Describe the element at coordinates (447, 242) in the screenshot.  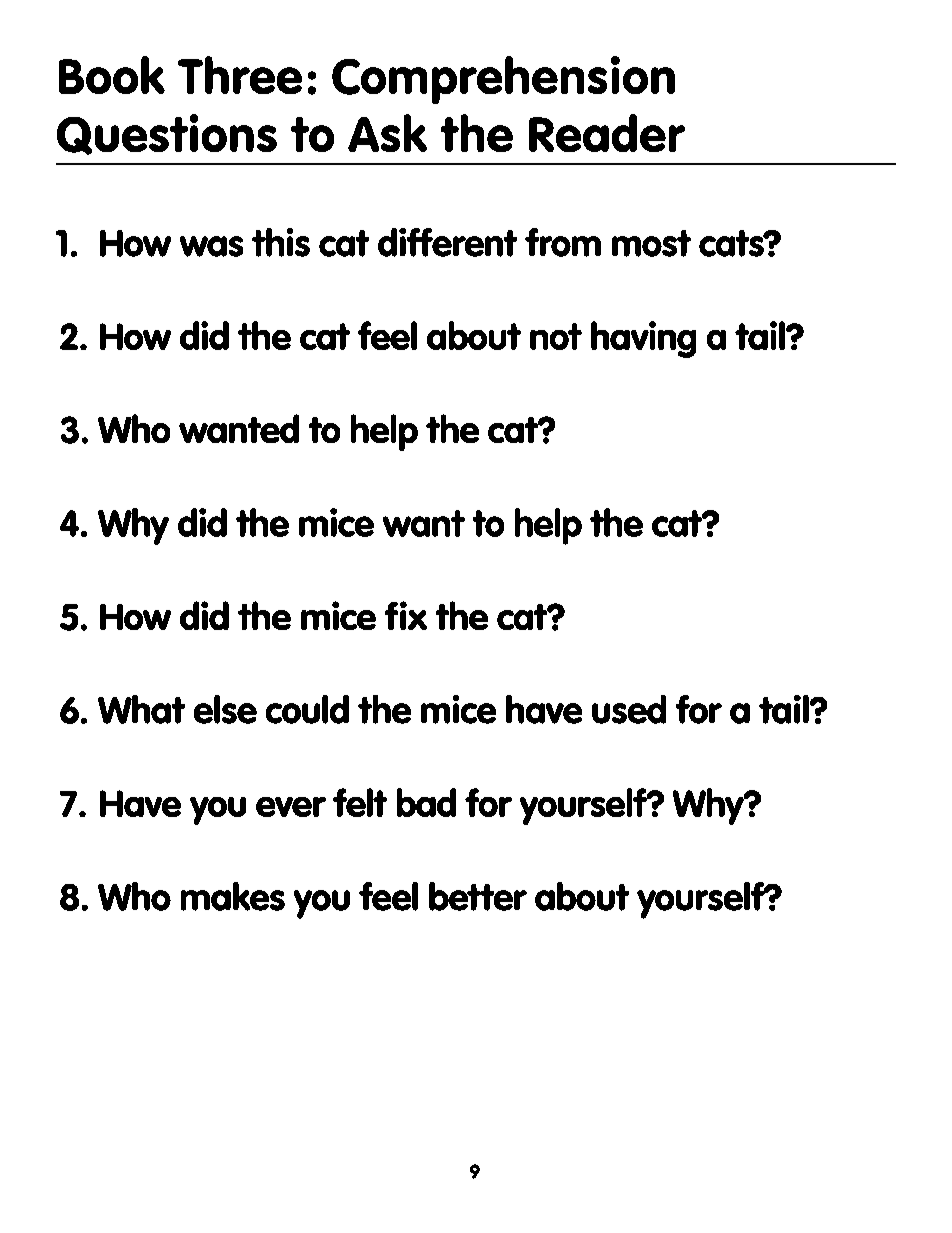
I see `different` at that location.
